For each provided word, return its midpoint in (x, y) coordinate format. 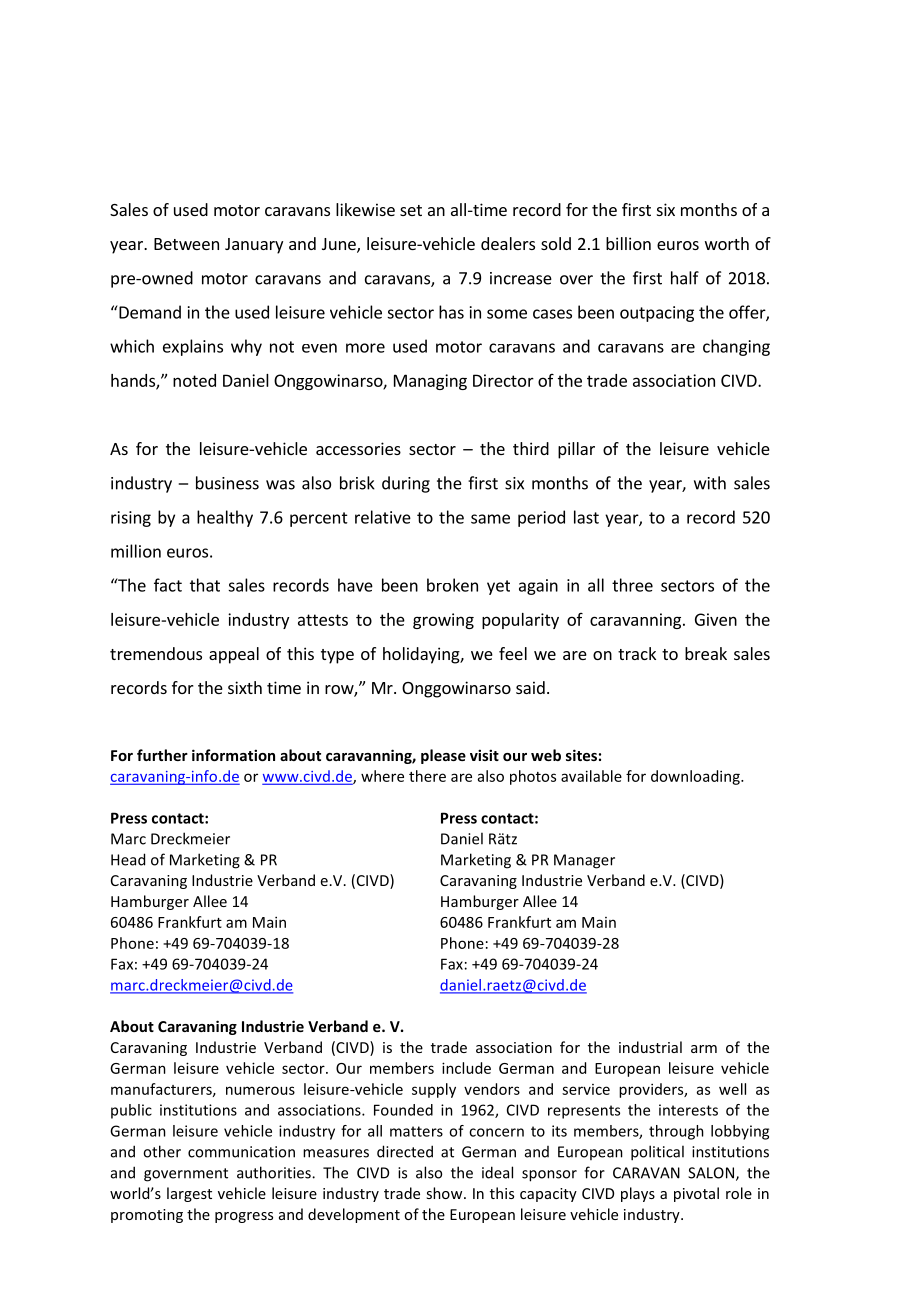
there (427, 776)
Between (186, 244)
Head (128, 859)
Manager (584, 861)
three (632, 585)
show (445, 1193)
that (205, 585)
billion (628, 243)
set (411, 210)
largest (189, 1194)
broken (452, 585)
